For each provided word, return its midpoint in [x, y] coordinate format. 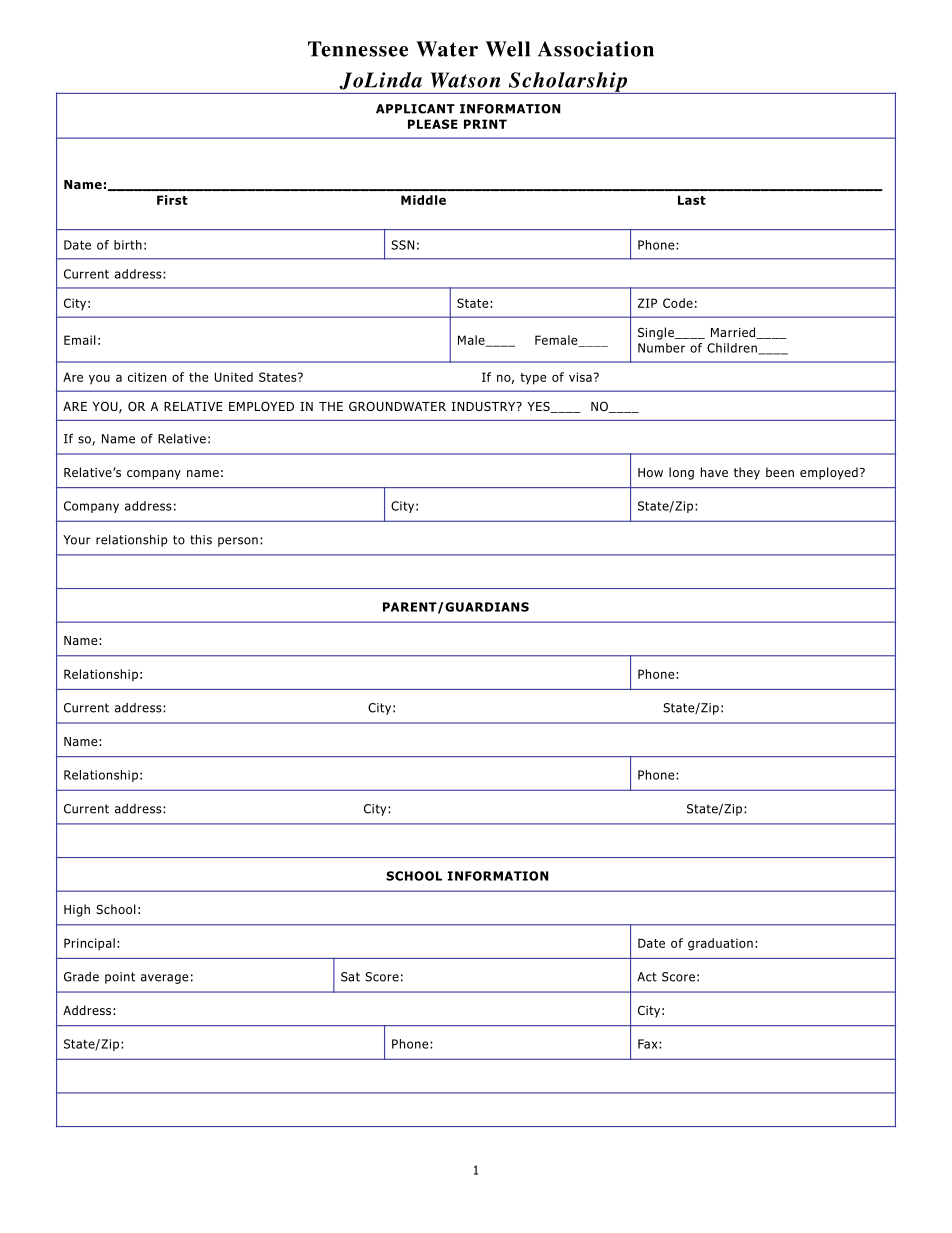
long [681, 473]
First [172, 200]
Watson [465, 80]
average [165, 979]
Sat [350, 977]
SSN [402, 245]
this [201, 539]
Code [678, 303]
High [77, 910]
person [238, 542]
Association [596, 49]
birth [128, 245]
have [714, 472]
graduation [720, 944]
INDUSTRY [485, 406]
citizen [147, 377]
